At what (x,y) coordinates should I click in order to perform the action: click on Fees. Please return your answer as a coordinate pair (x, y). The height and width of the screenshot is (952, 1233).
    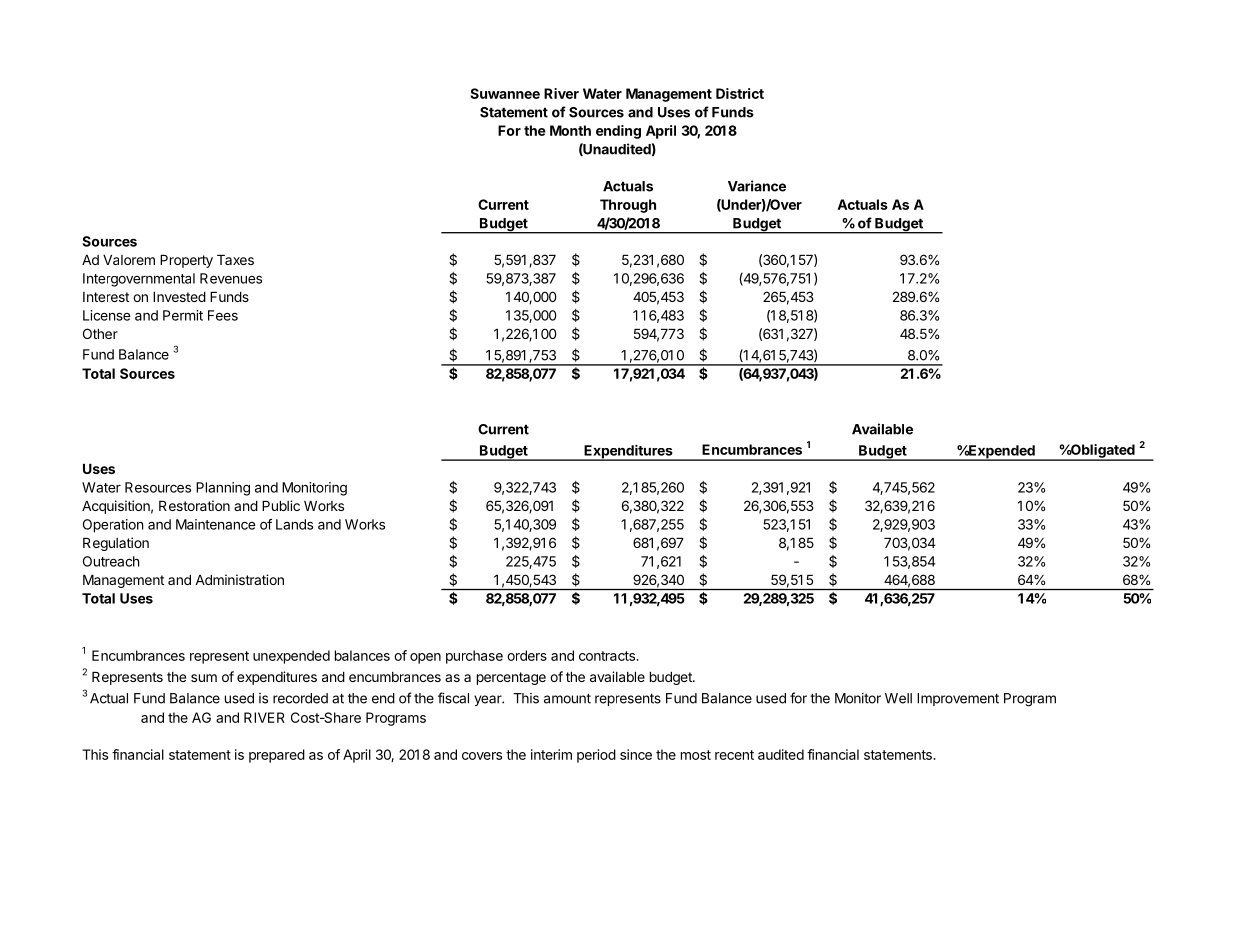
    Looking at the image, I should click on (223, 315).
